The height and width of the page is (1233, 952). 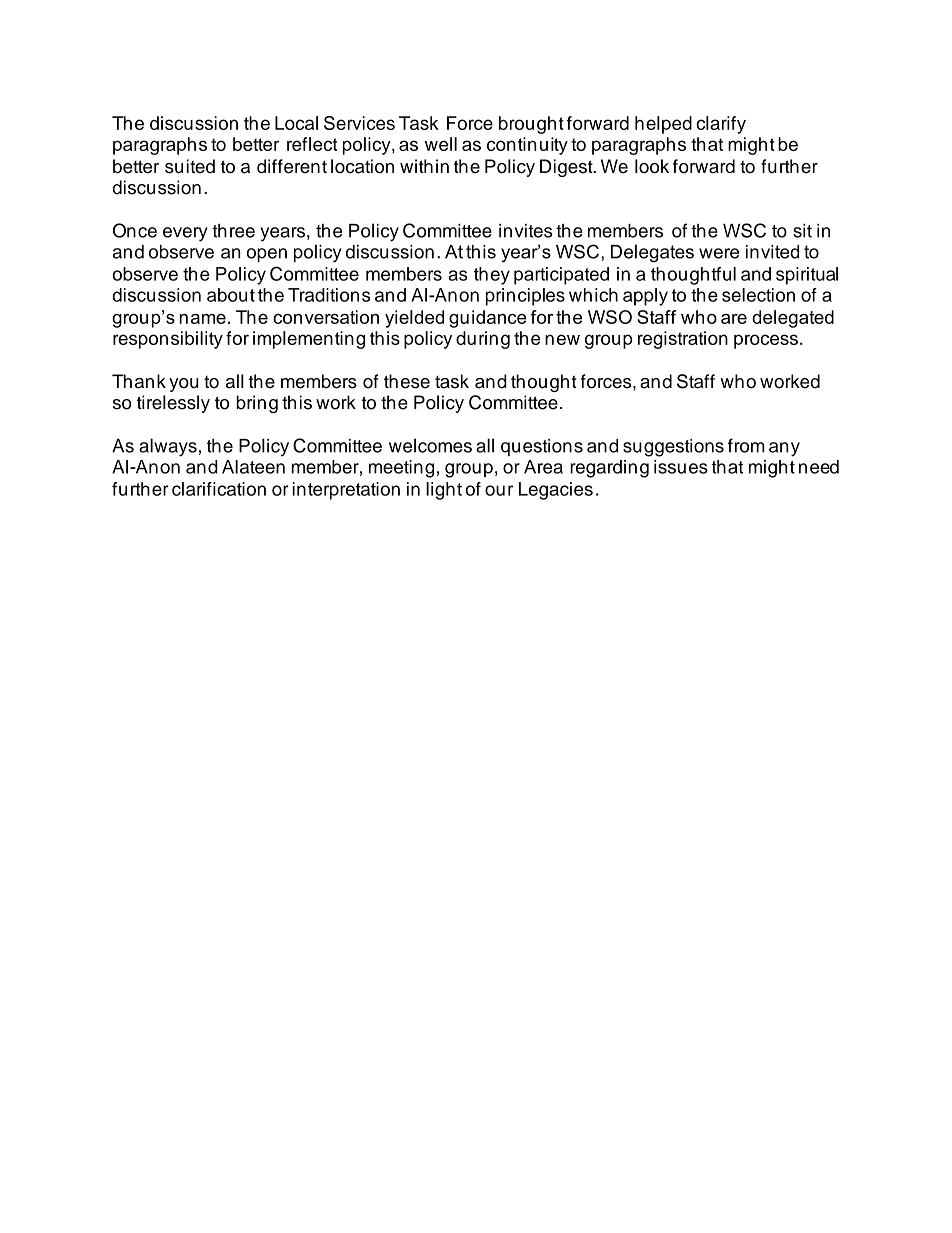 I want to click on were, so click(x=719, y=253).
